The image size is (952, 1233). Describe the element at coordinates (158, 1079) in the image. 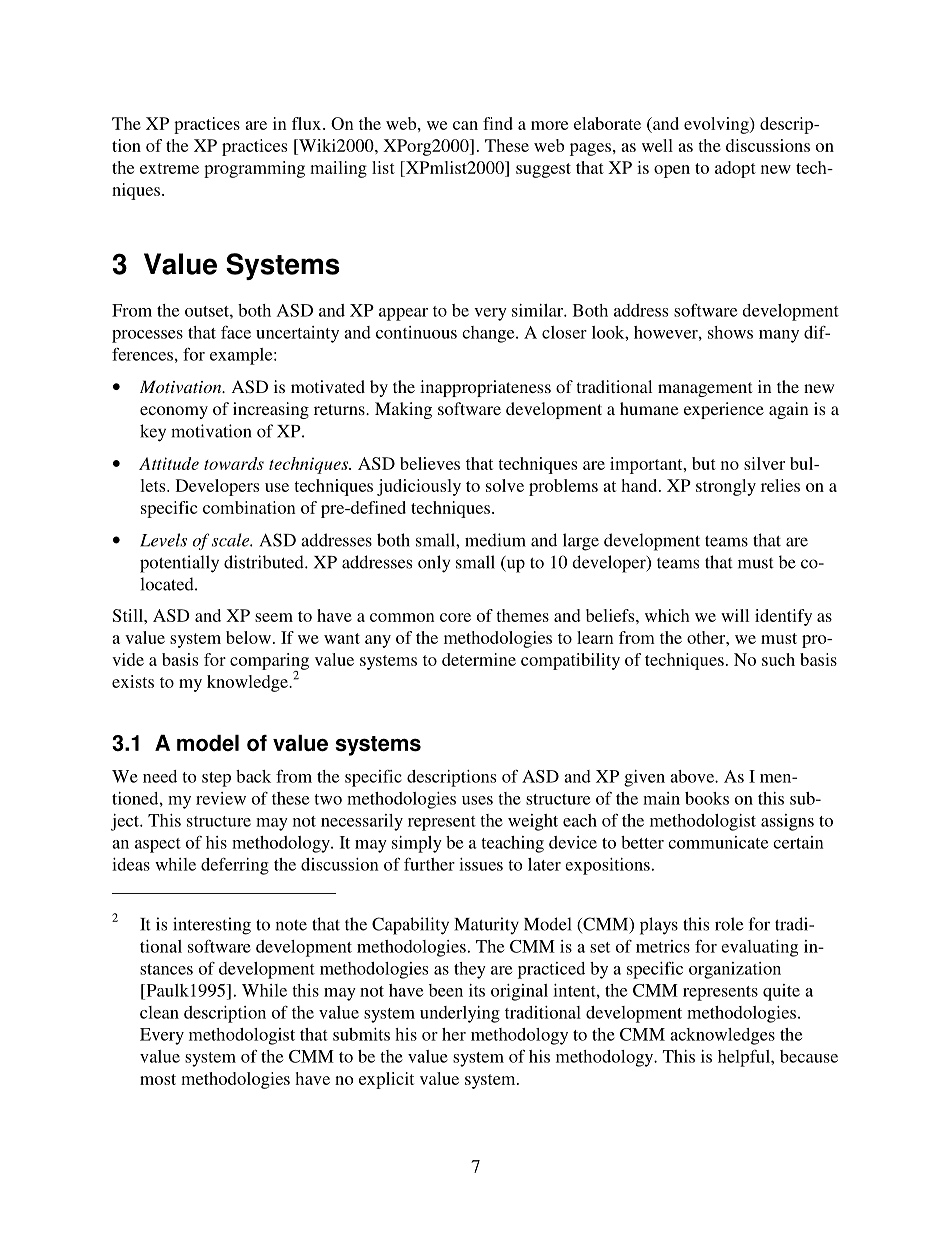

I see `most` at that location.
